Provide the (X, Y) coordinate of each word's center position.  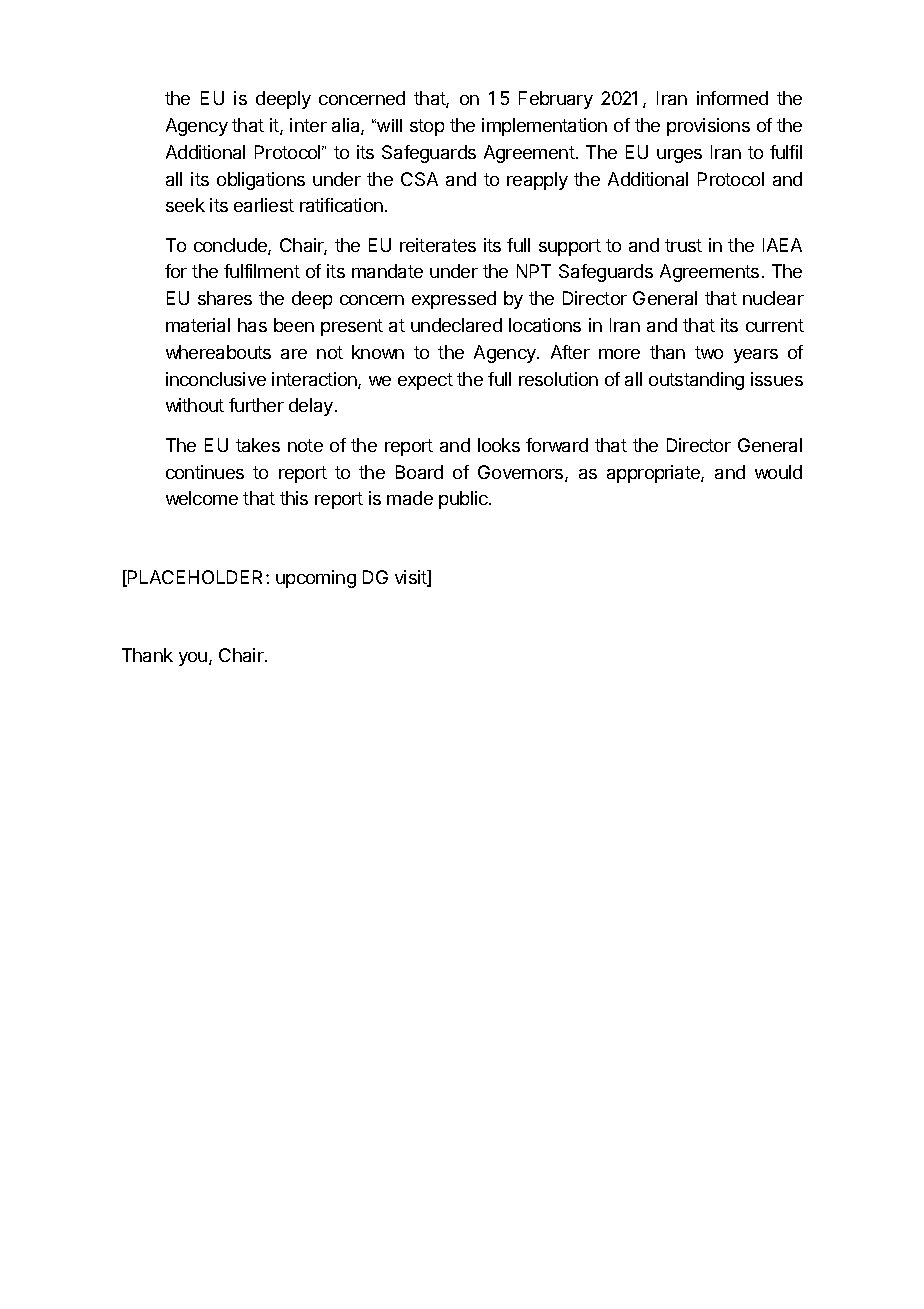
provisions (708, 127)
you (194, 659)
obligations (261, 181)
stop (427, 127)
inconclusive (216, 379)
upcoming (316, 579)
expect (425, 381)
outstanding (696, 381)
